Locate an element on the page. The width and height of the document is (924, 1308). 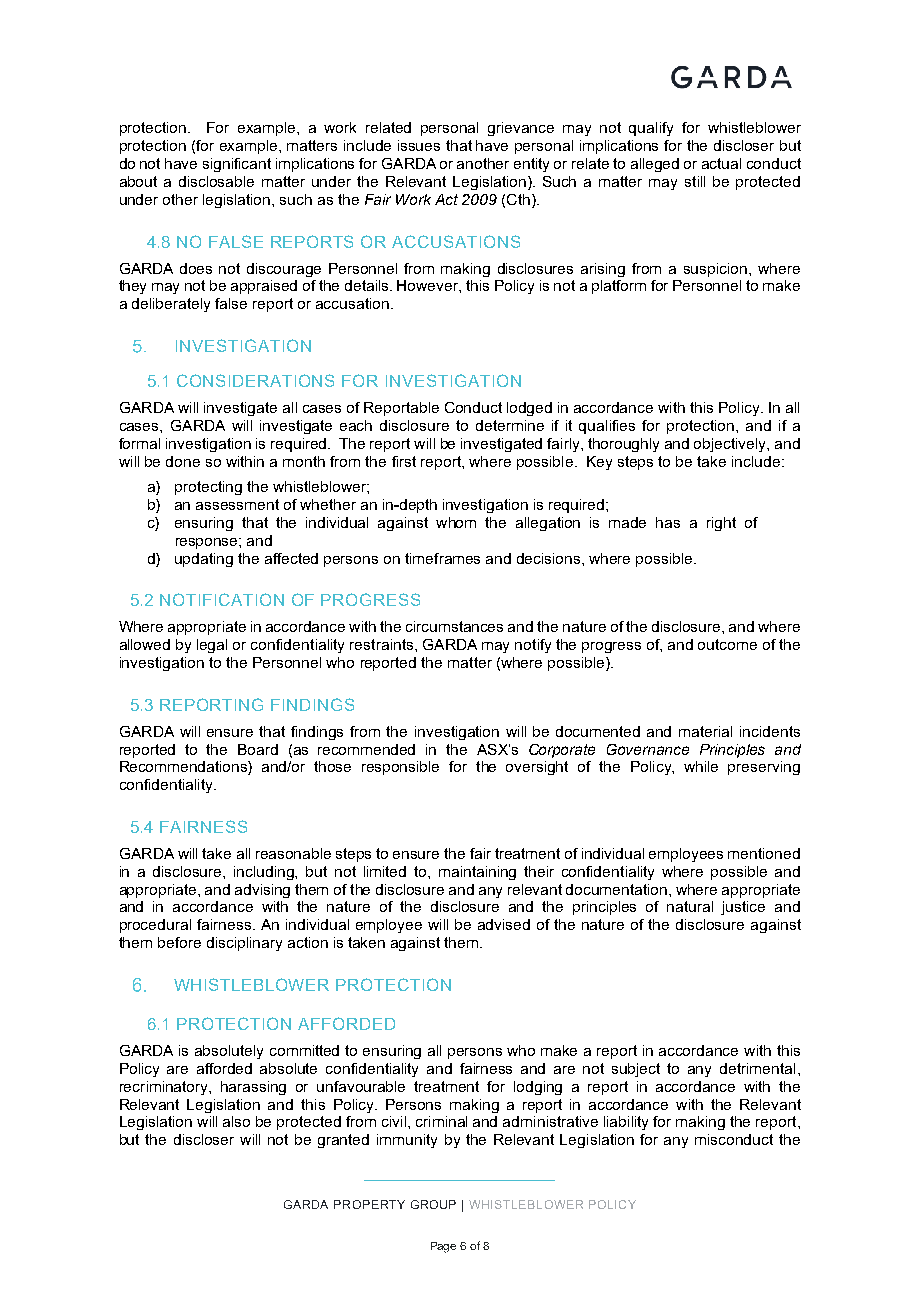
issues is located at coordinates (419, 145).
